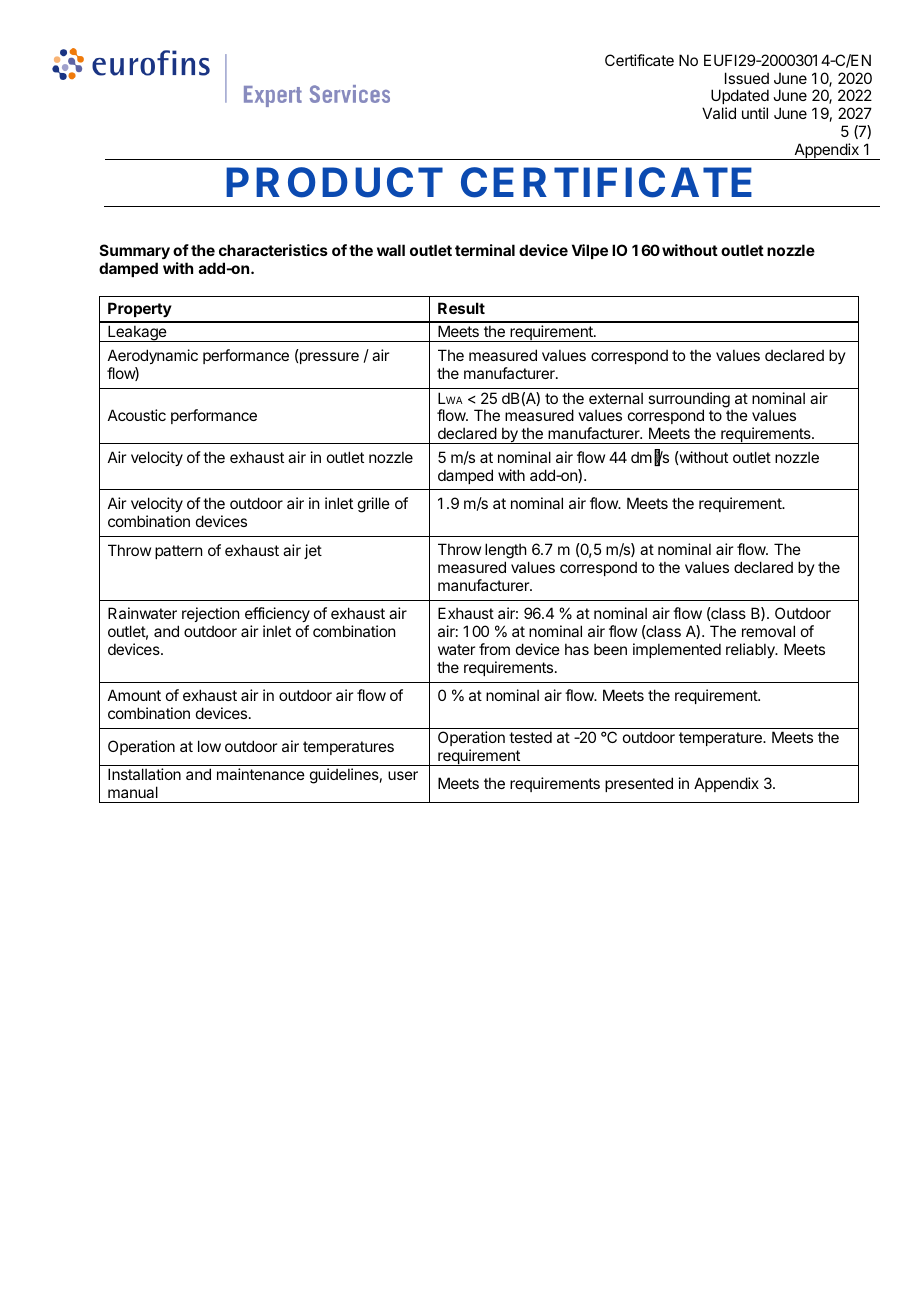 This screenshot has width=924, height=1308. Describe the element at coordinates (461, 308) in the screenshot. I see `Result` at that location.
